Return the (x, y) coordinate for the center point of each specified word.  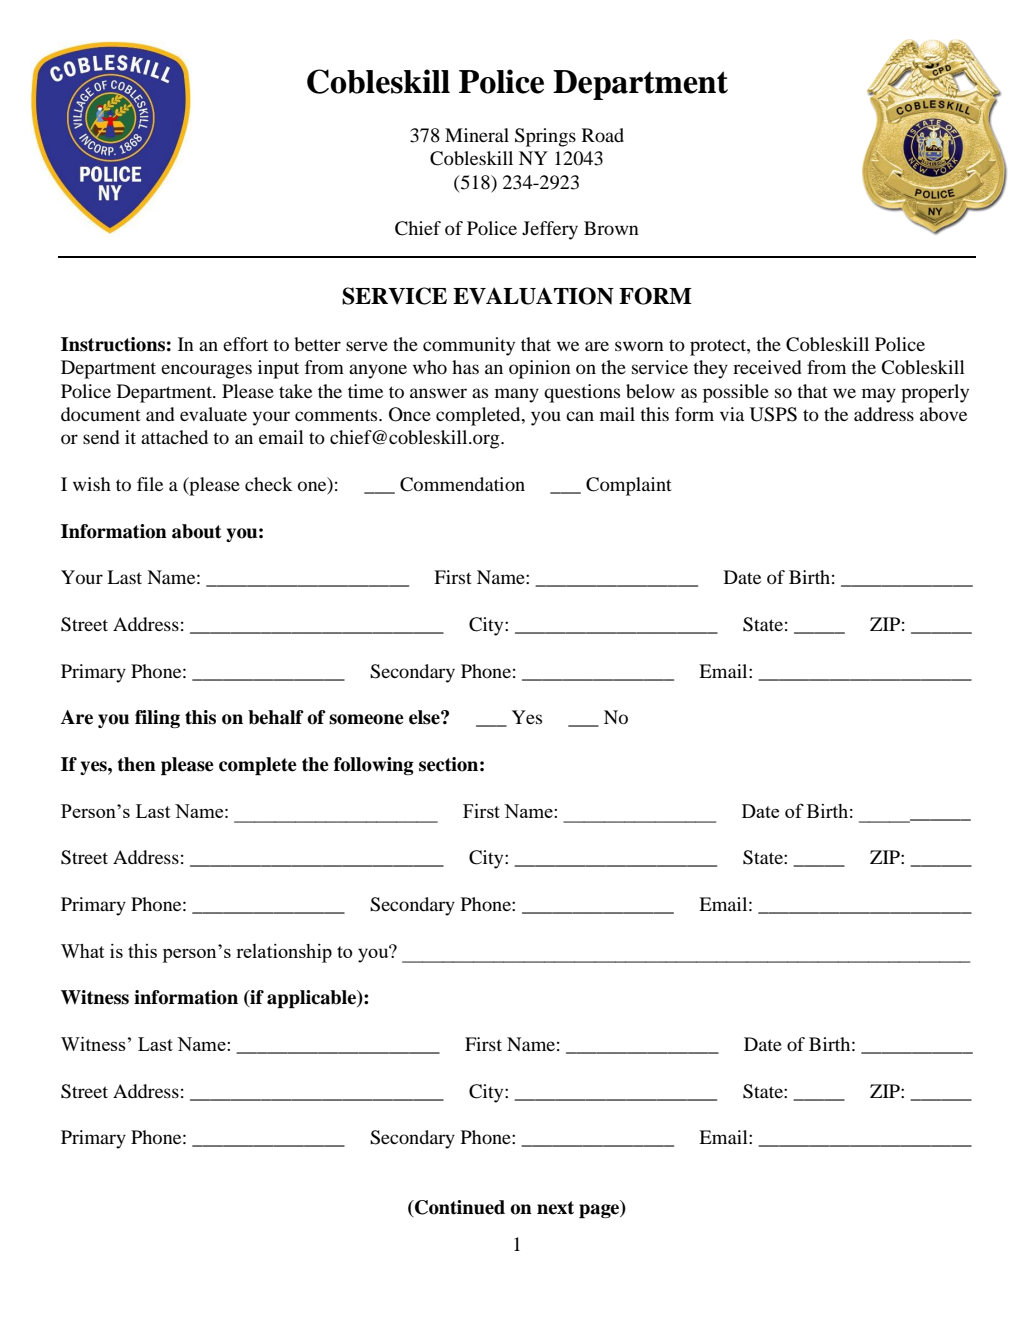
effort (245, 344)
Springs (545, 137)
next (555, 1208)
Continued (459, 1208)
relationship (284, 953)
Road (603, 135)
